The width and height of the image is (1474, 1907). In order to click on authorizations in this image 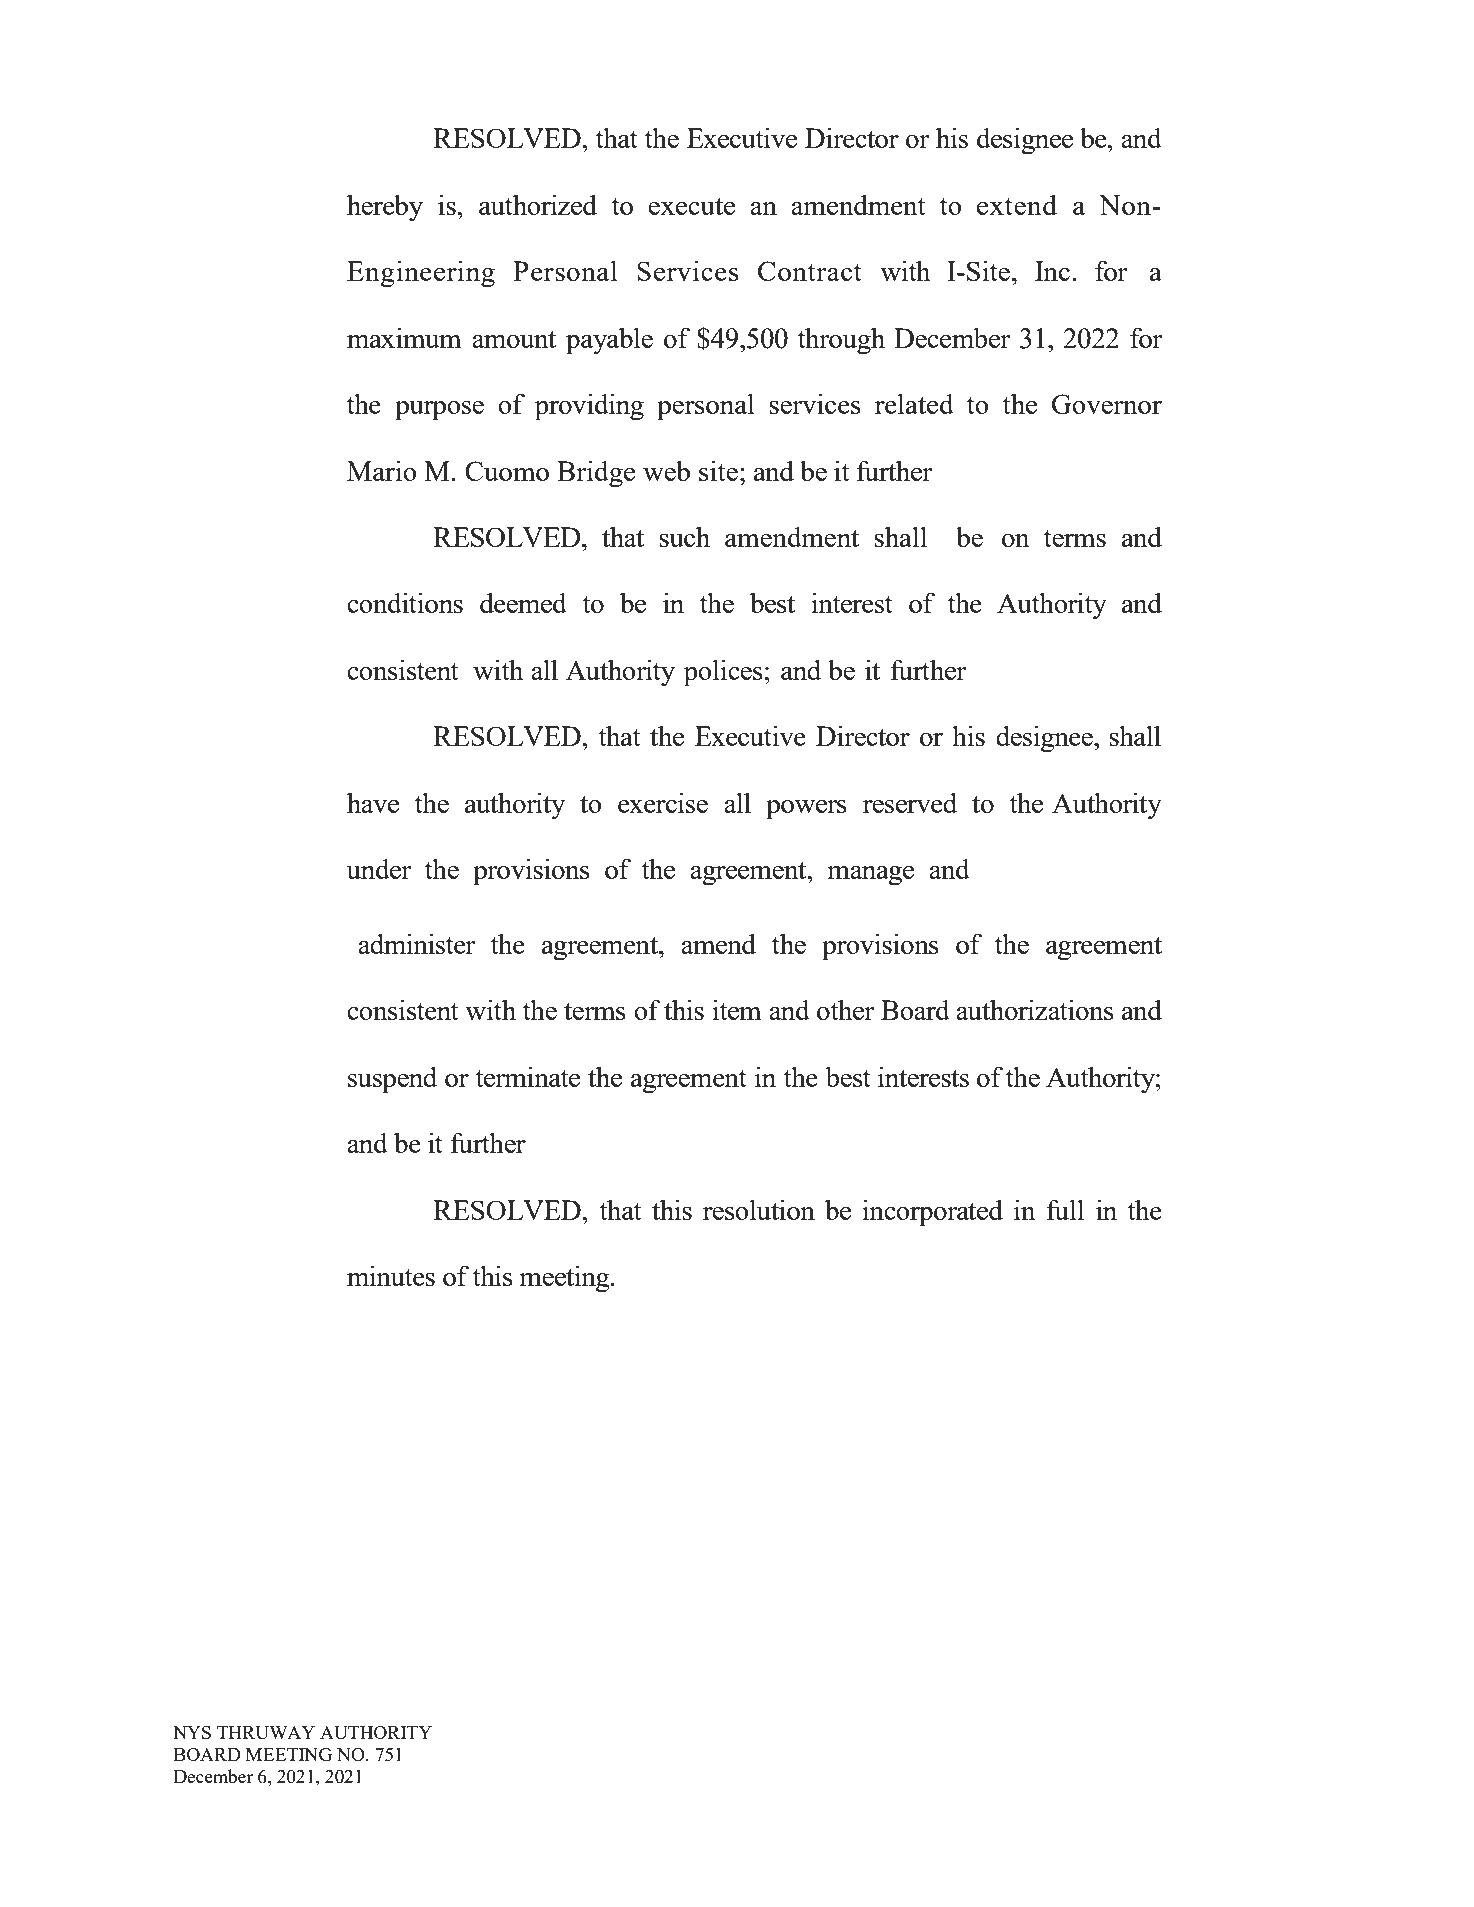, I will do `click(1035, 1009)`.
